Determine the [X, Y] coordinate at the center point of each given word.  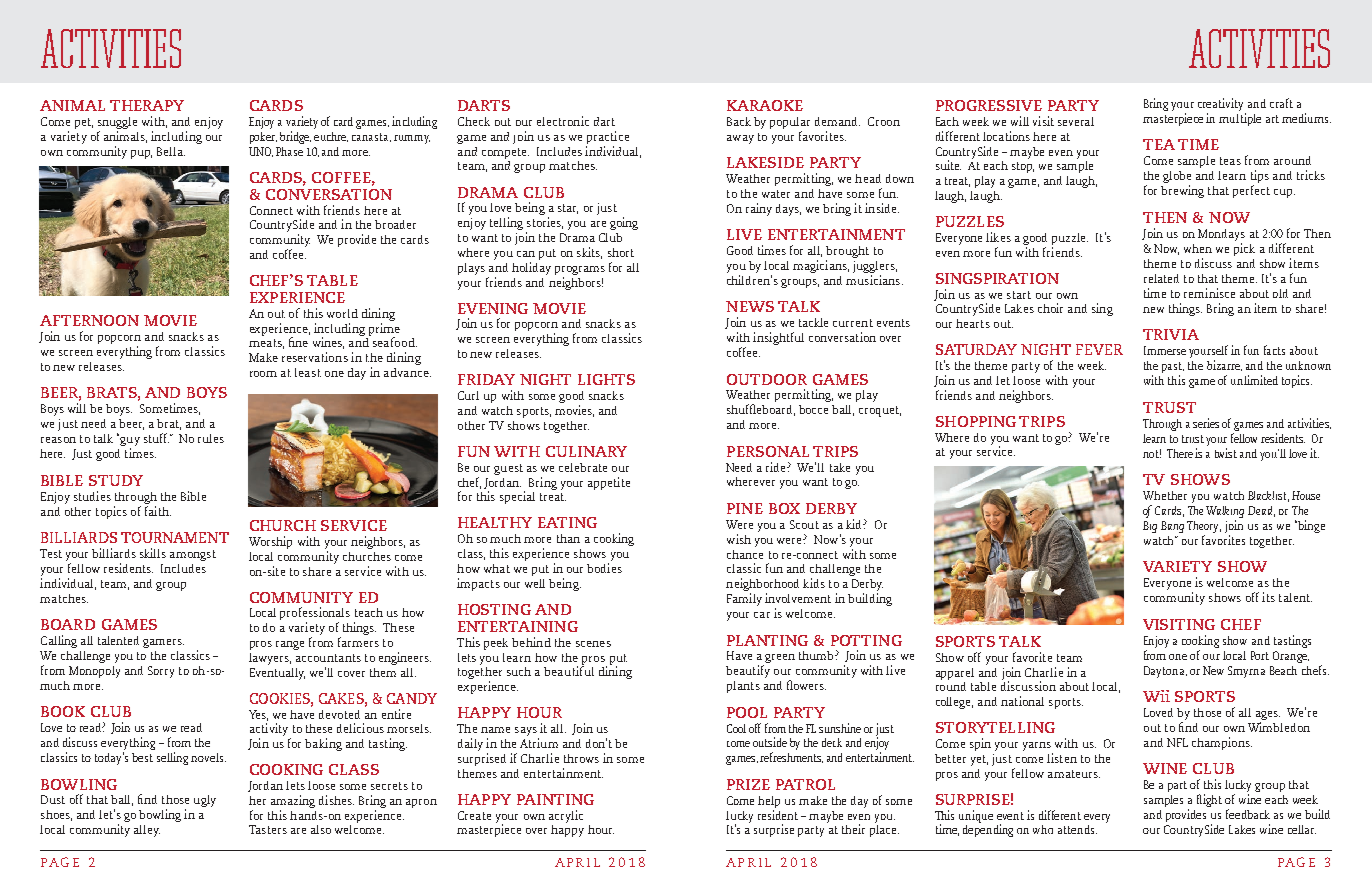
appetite [609, 483]
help [769, 802]
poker [263, 138]
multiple [1240, 119]
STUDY [116, 480]
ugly [205, 801]
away [740, 139]
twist [1226, 453]
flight [1209, 800]
